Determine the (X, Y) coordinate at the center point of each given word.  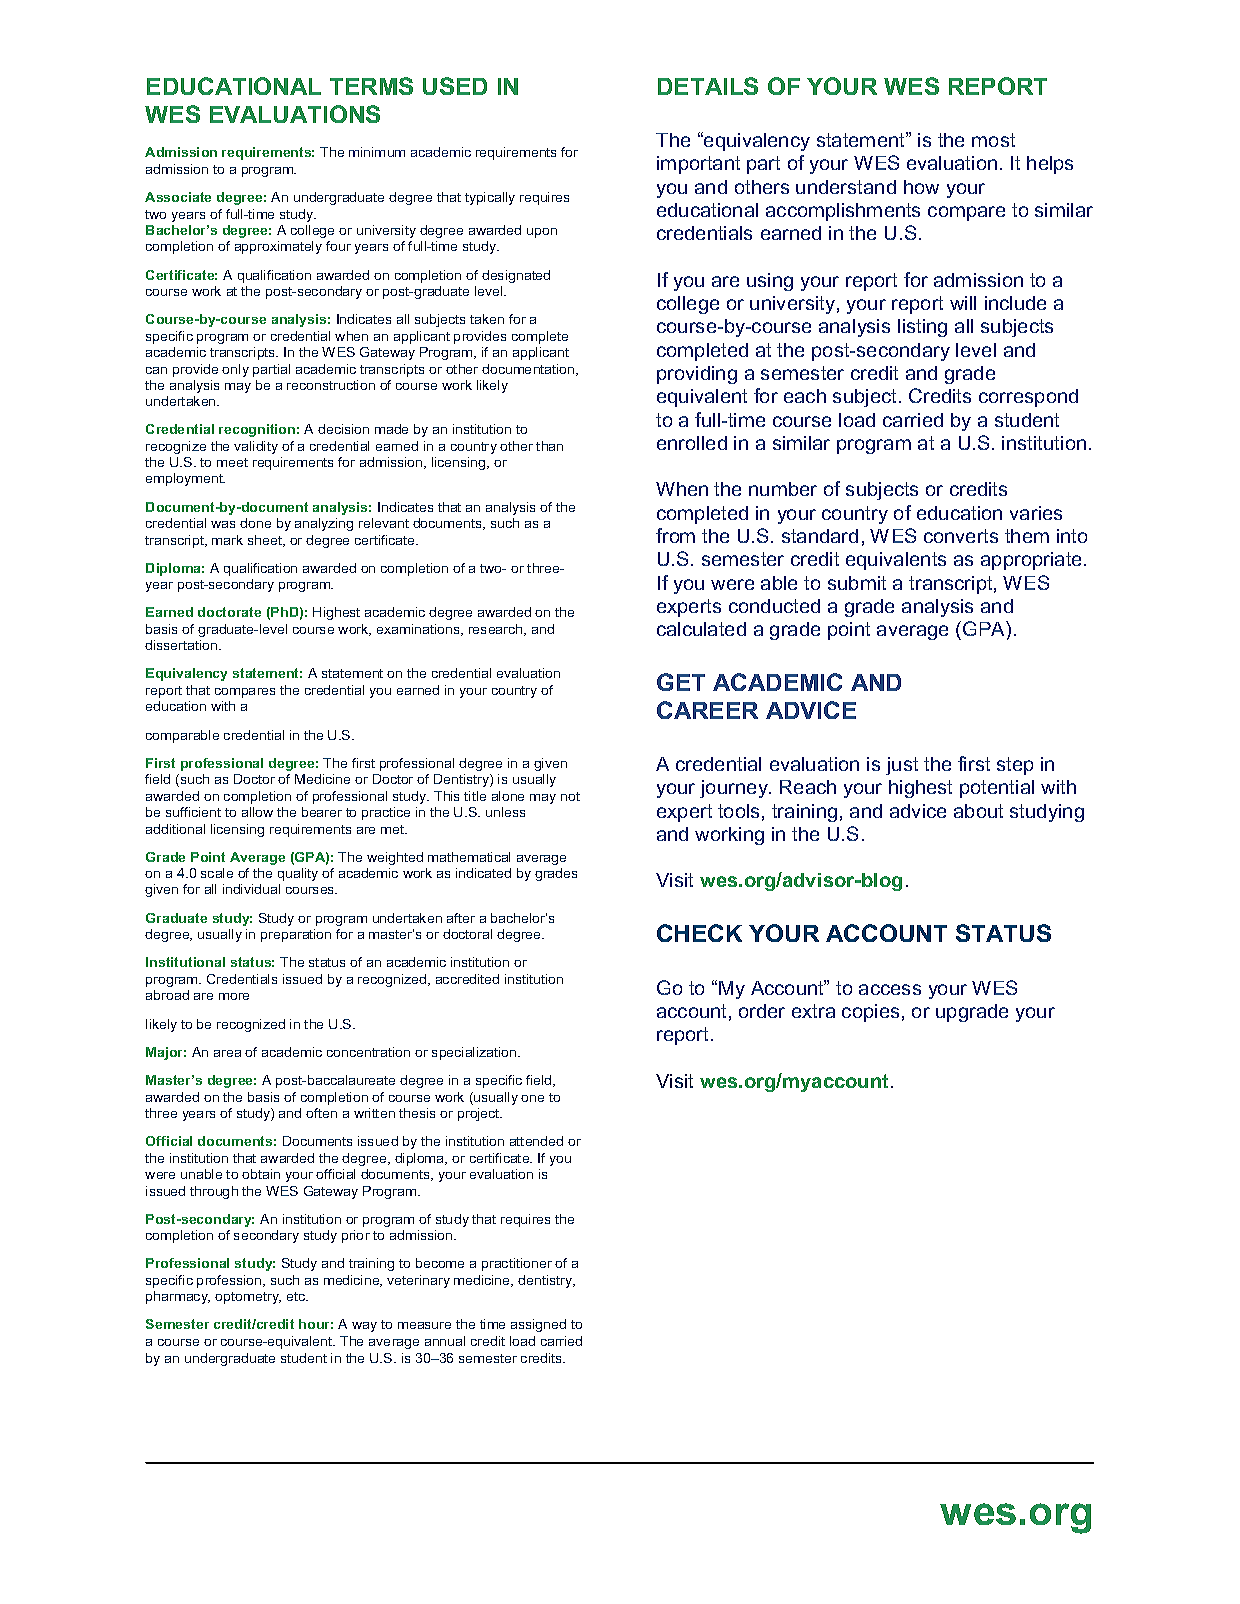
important (698, 165)
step (1015, 766)
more (234, 996)
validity (256, 447)
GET (681, 682)
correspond (1028, 398)
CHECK (699, 933)
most (993, 140)
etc (297, 1296)
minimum (377, 152)
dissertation (182, 645)
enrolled (692, 443)
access (890, 989)
